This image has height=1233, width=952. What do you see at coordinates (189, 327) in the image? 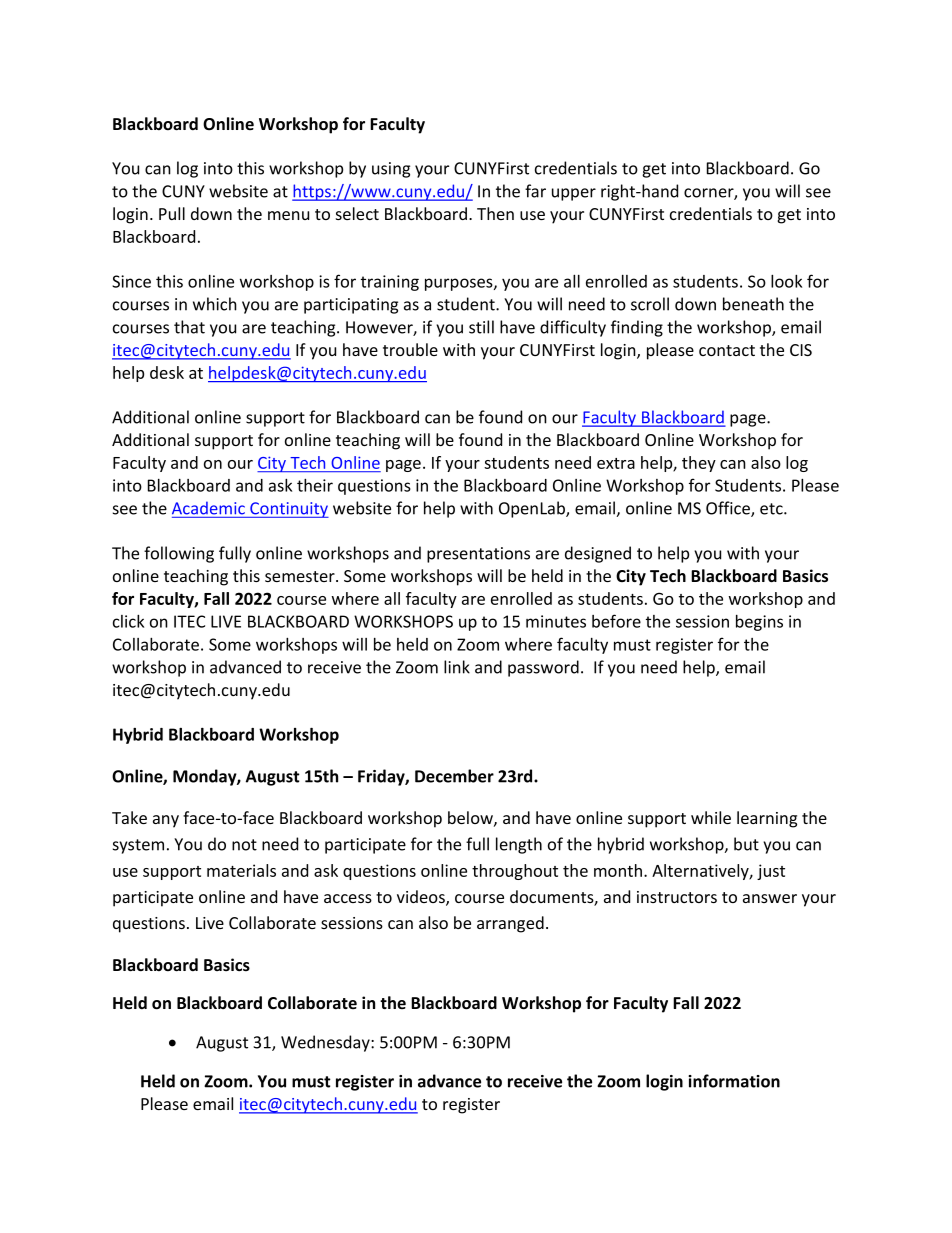
I see `that` at bounding box center [189, 327].
